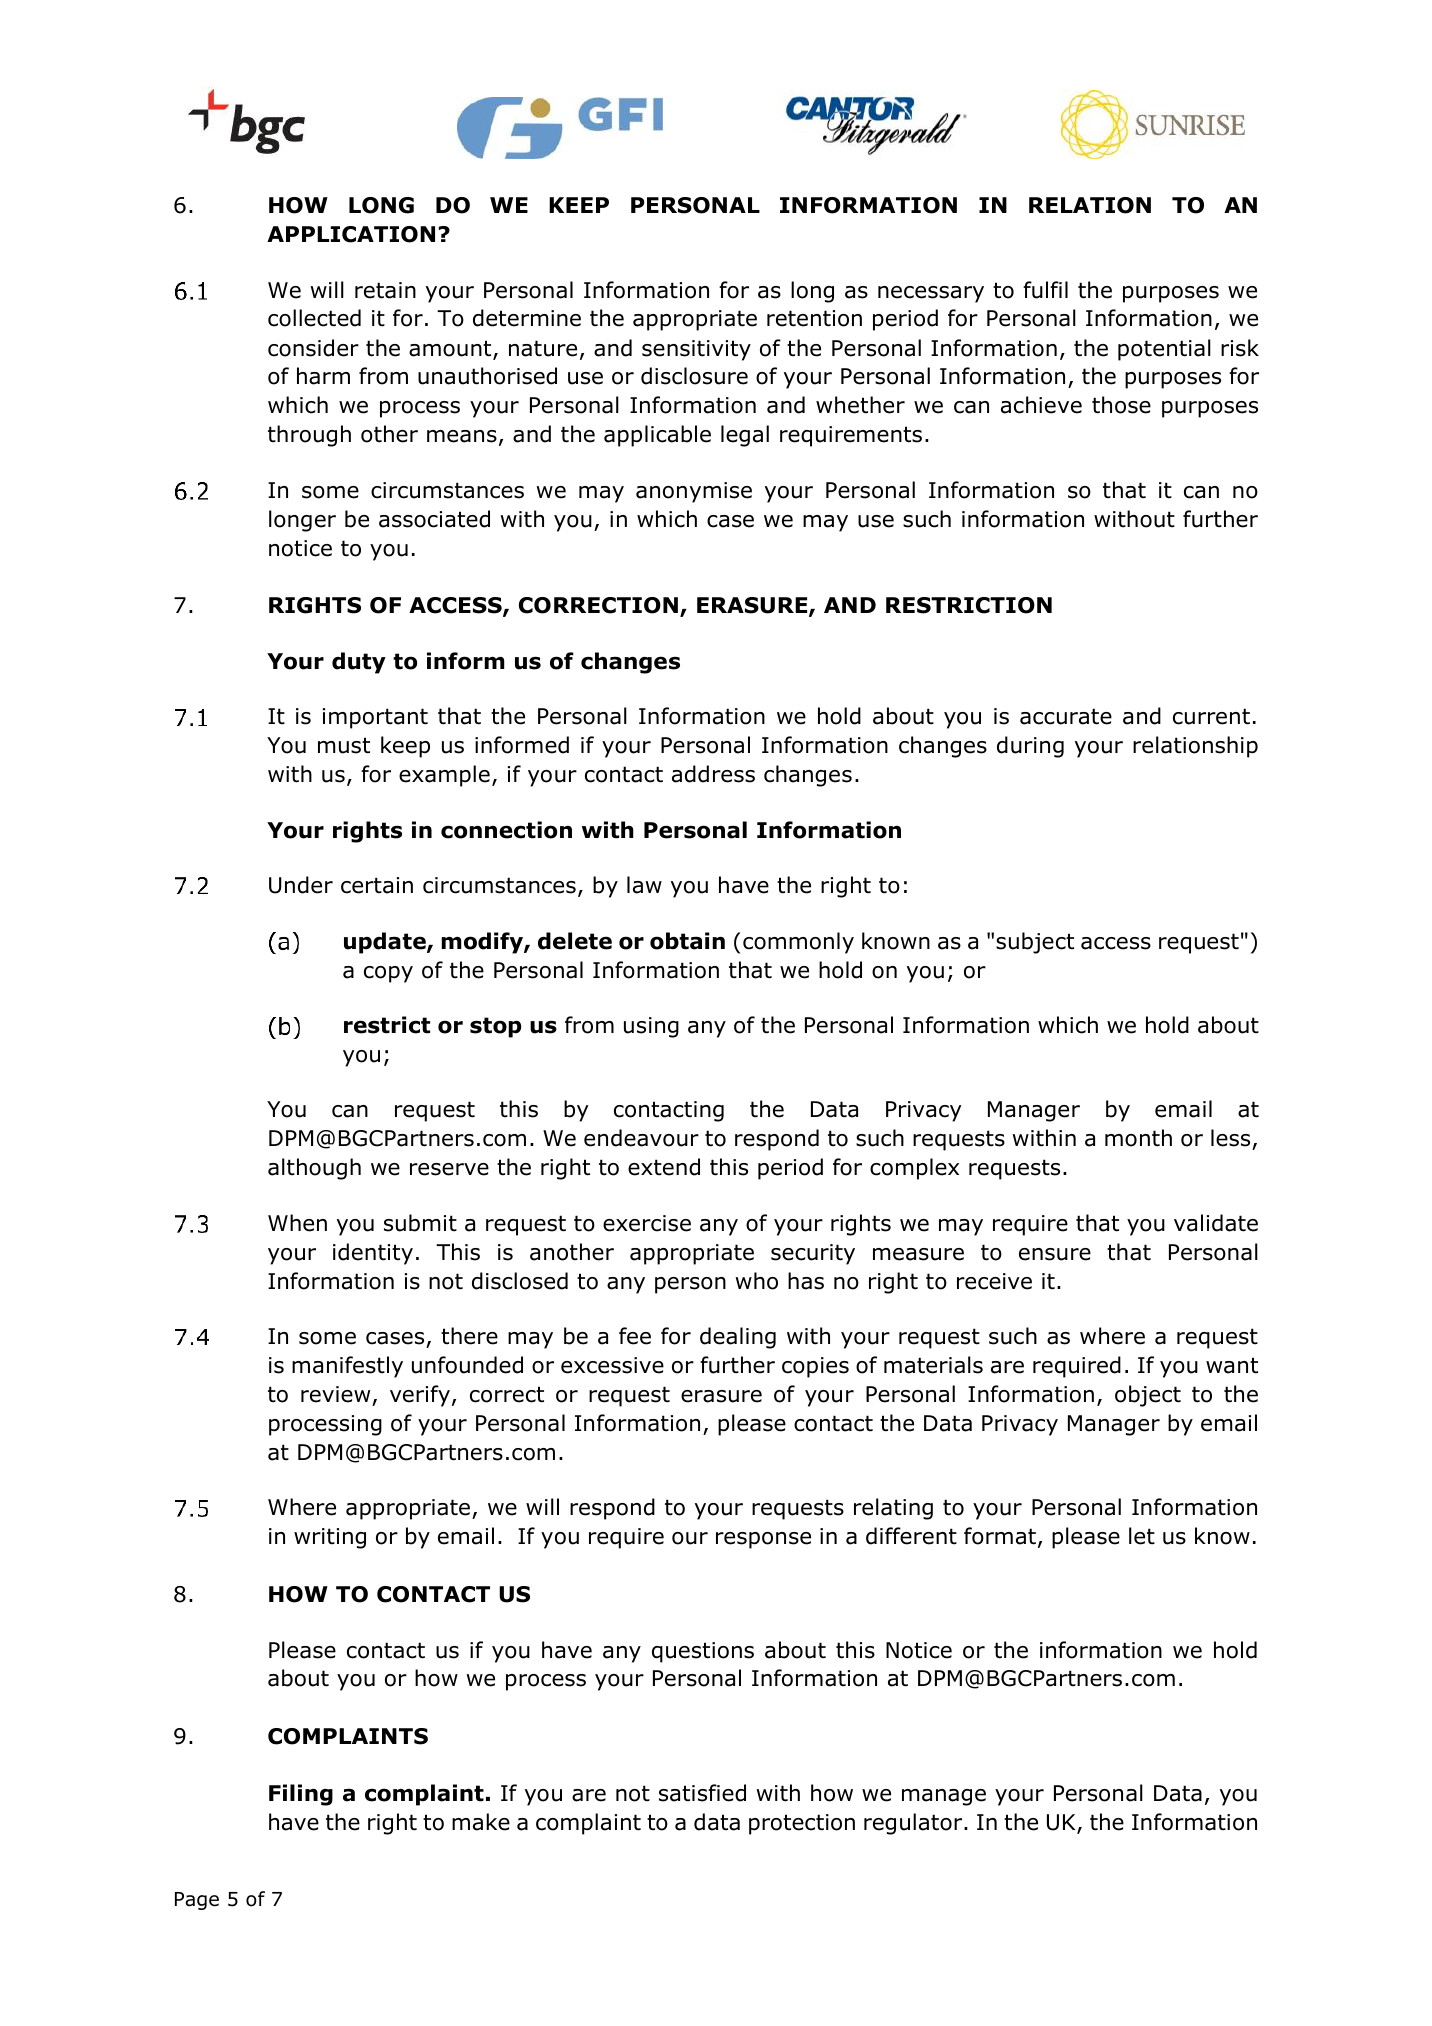 The height and width of the screenshot is (2026, 1432). Describe the element at coordinates (702, 1793) in the screenshot. I see `satisfied` at that location.
